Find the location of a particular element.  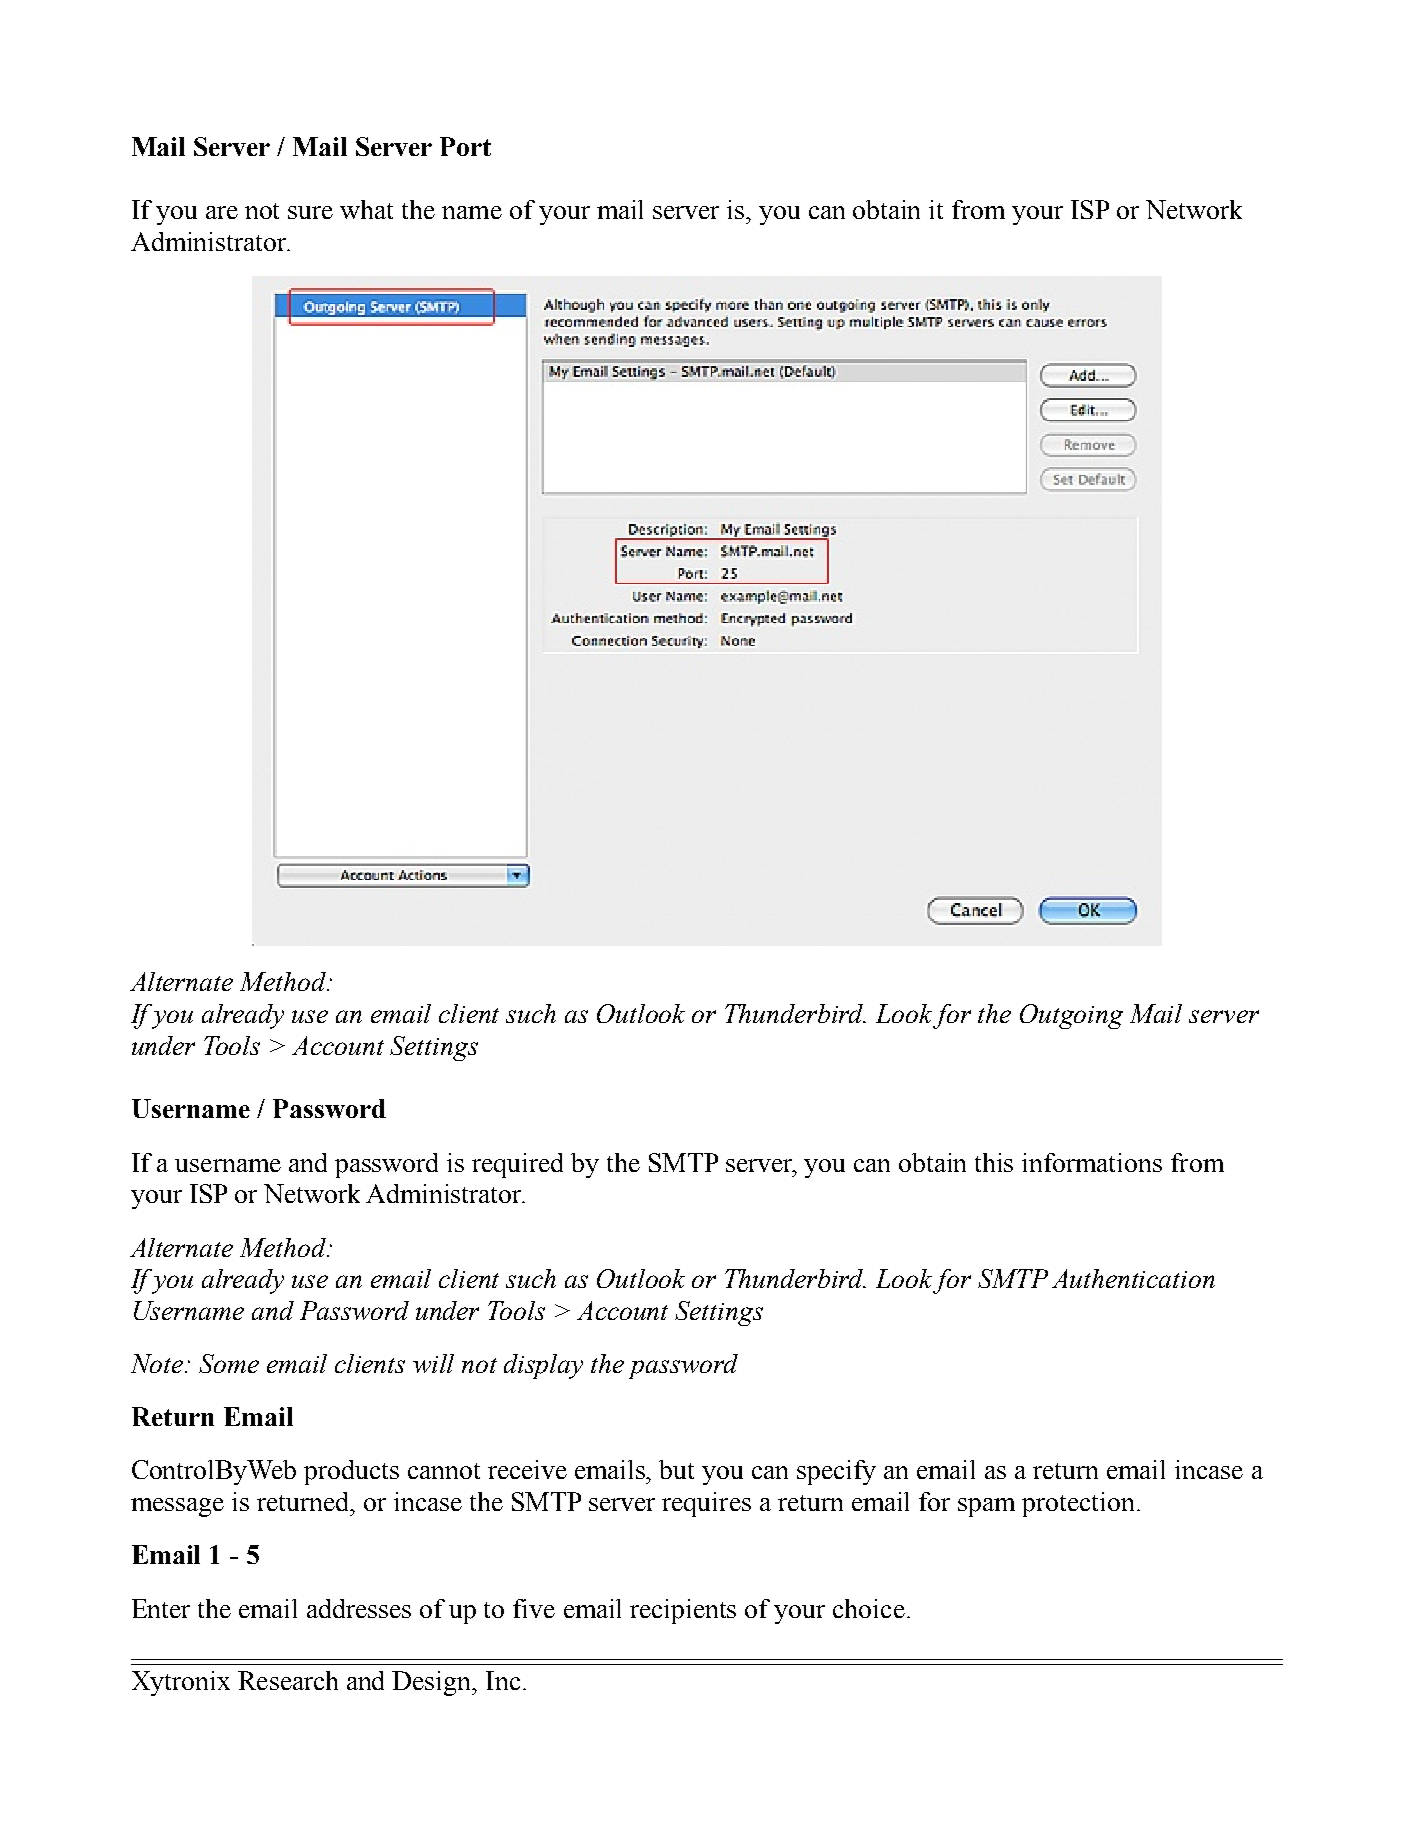

what is located at coordinates (366, 209).
